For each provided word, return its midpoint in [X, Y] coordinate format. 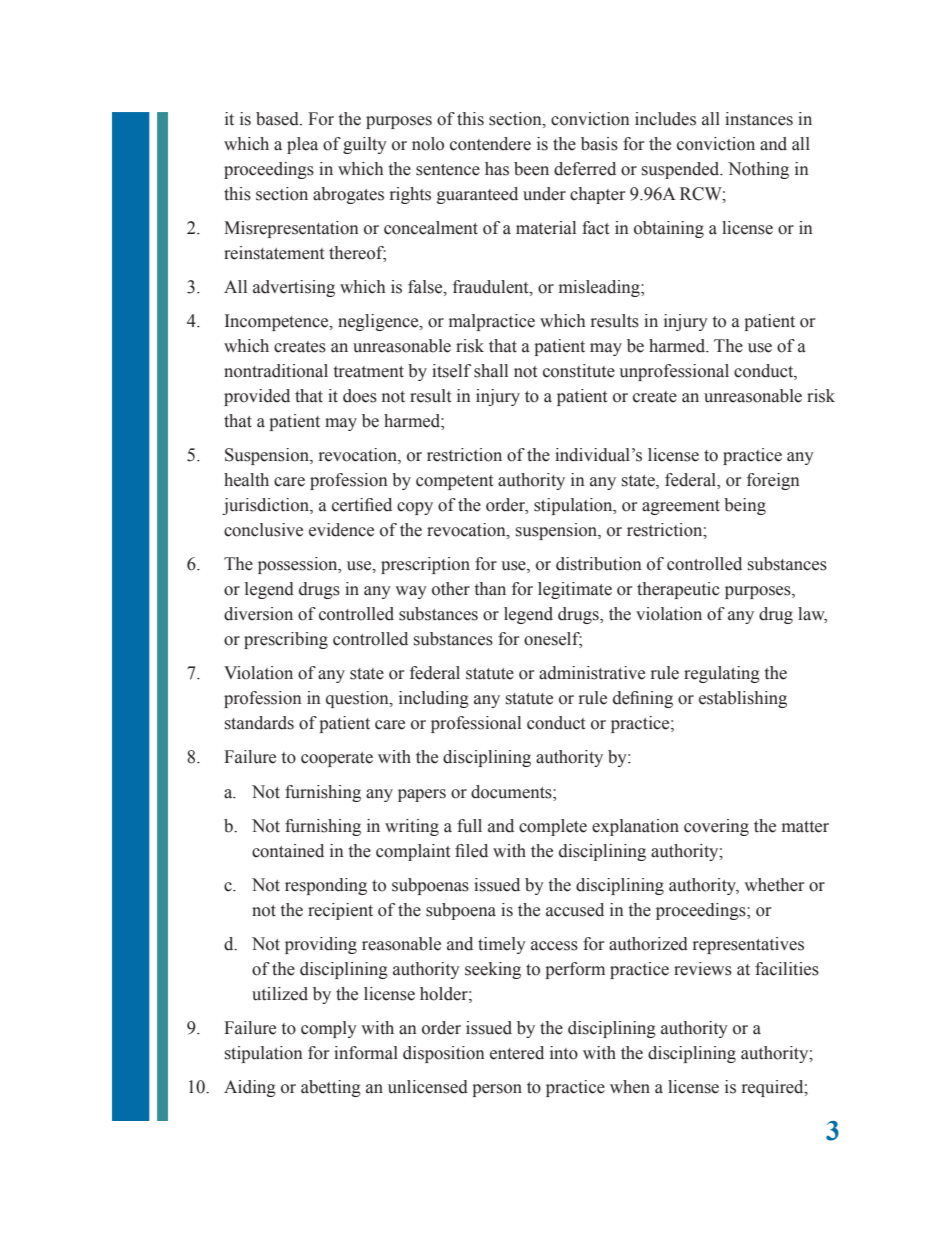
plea [302, 145]
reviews [703, 969]
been [531, 169]
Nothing [758, 170]
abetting [331, 1088]
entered [517, 1053]
